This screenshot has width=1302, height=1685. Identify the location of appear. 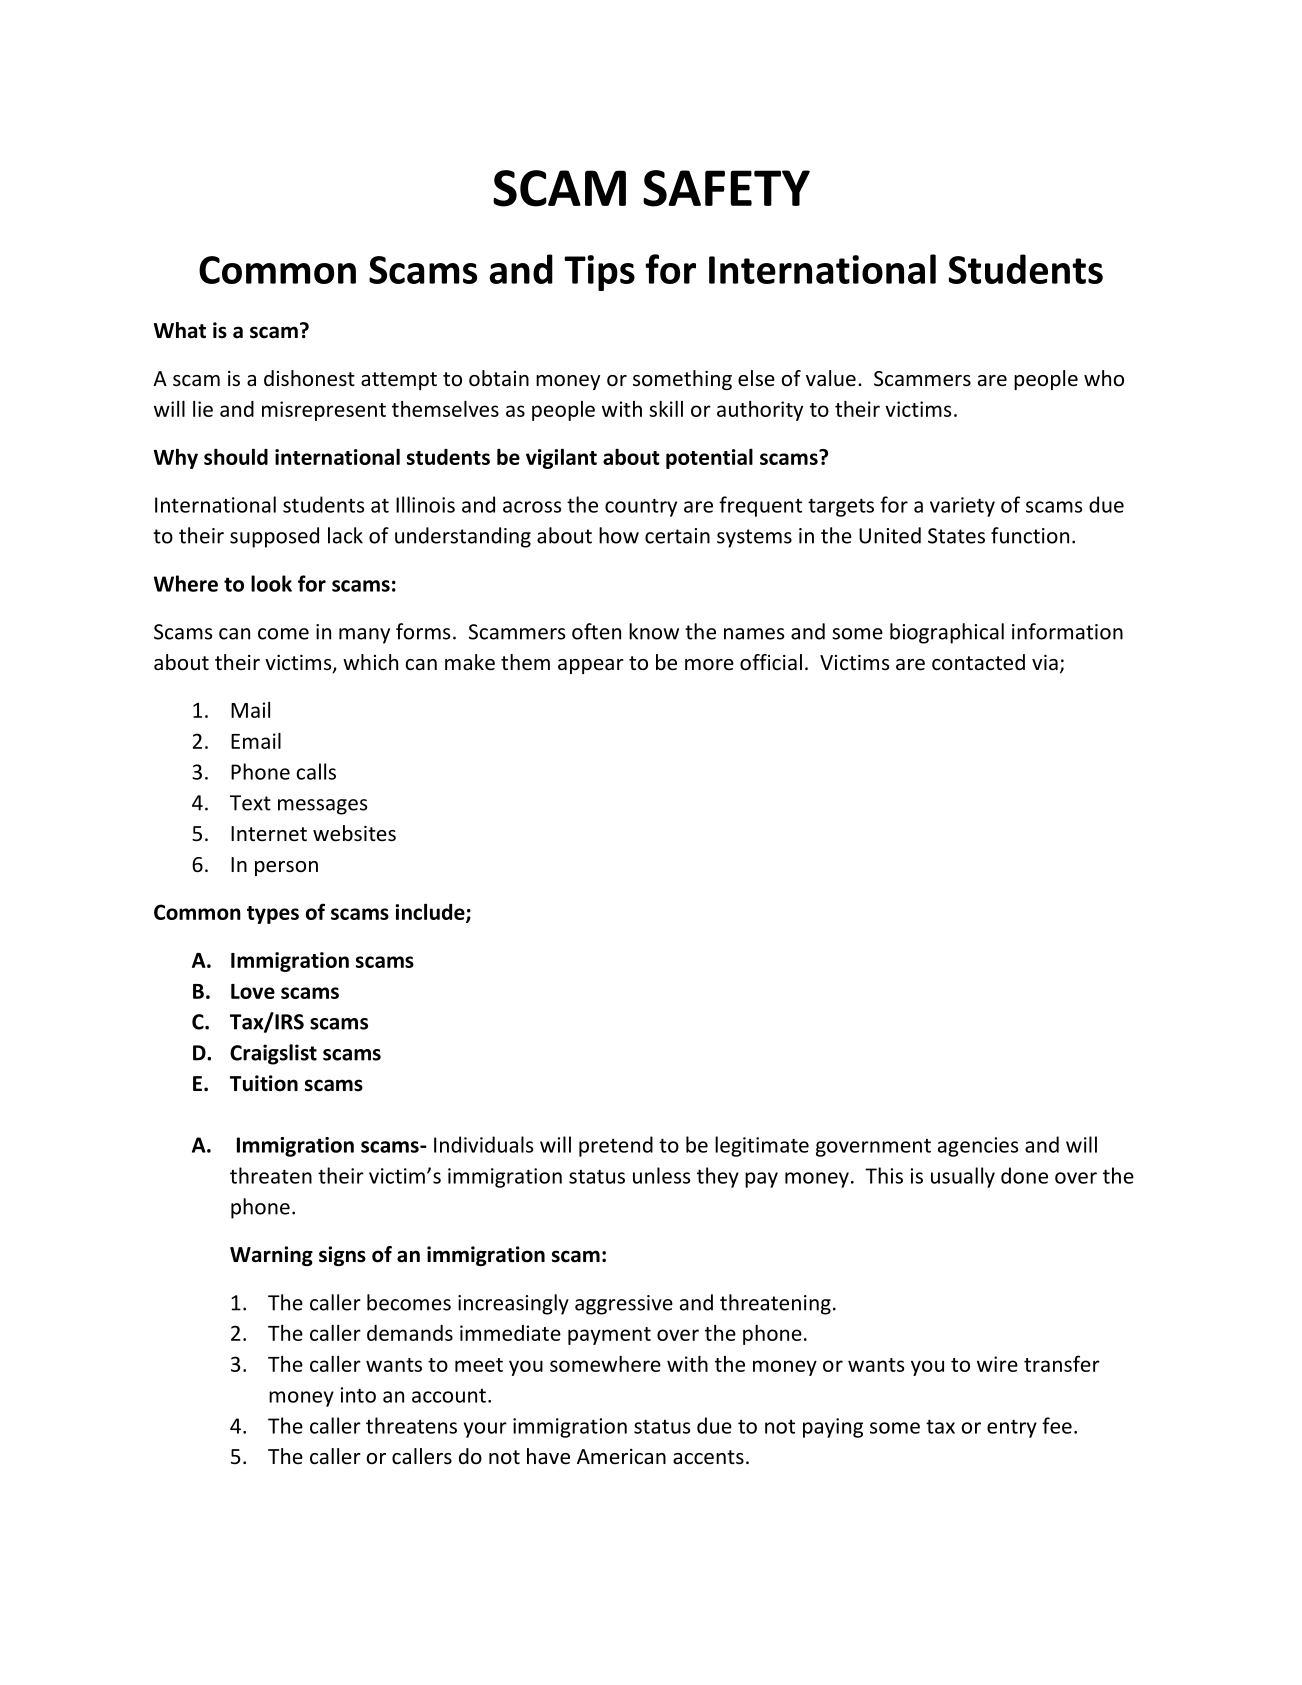
(591, 666).
